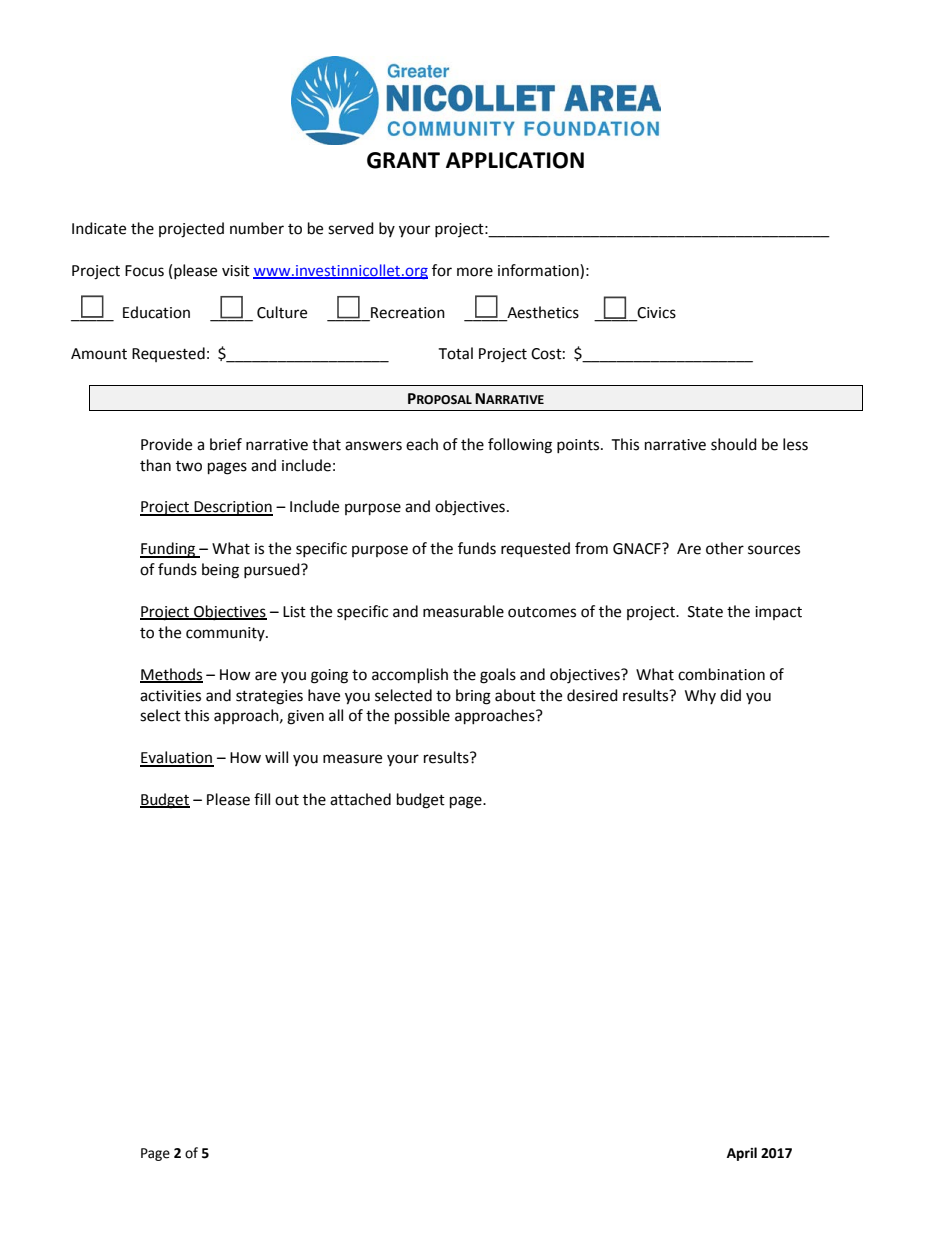 The height and width of the page is (1233, 952). What do you see at coordinates (262, 799) in the page?
I see `fill` at bounding box center [262, 799].
